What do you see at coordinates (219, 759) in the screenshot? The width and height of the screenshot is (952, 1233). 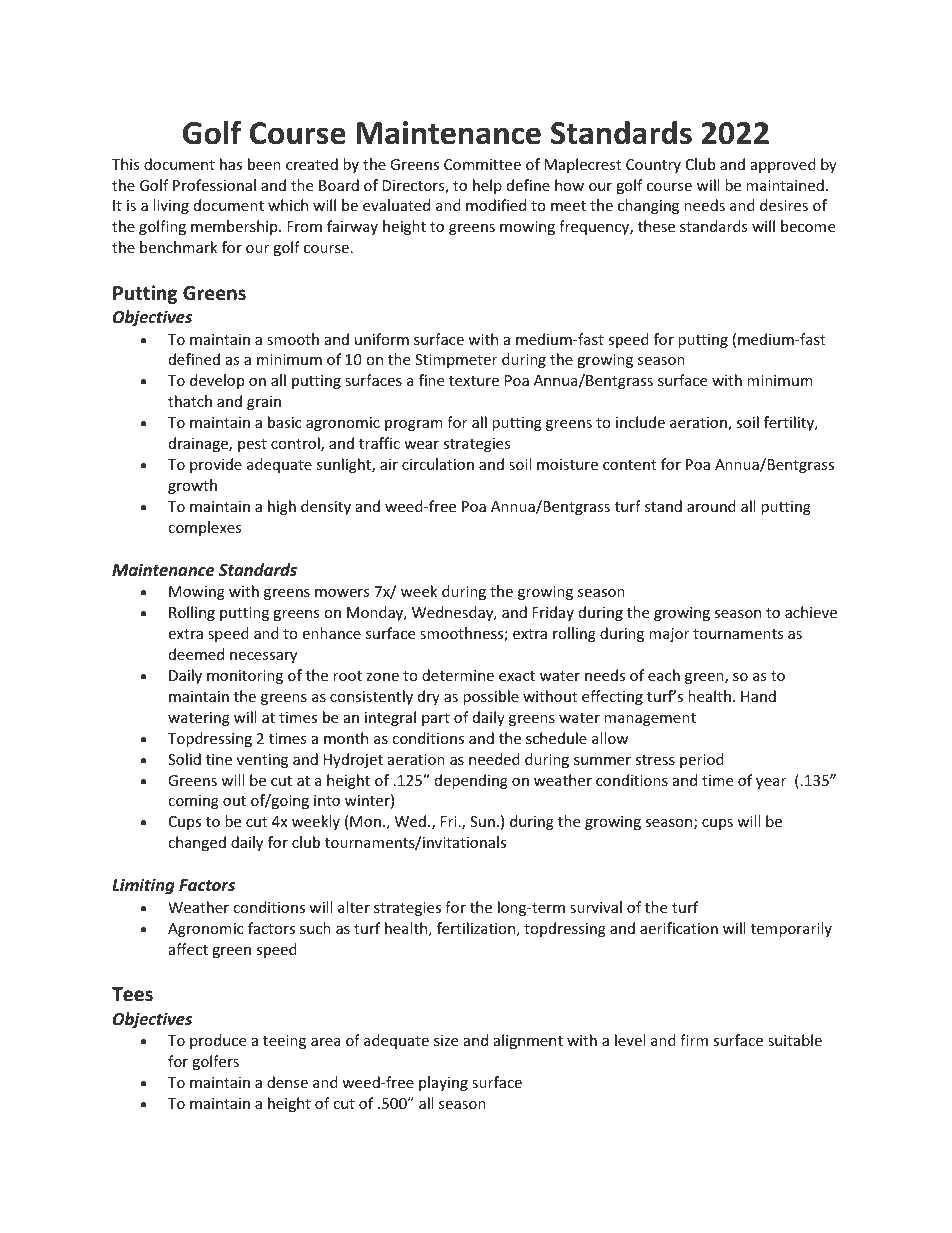 I see `tine` at bounding box center [219, 759].
